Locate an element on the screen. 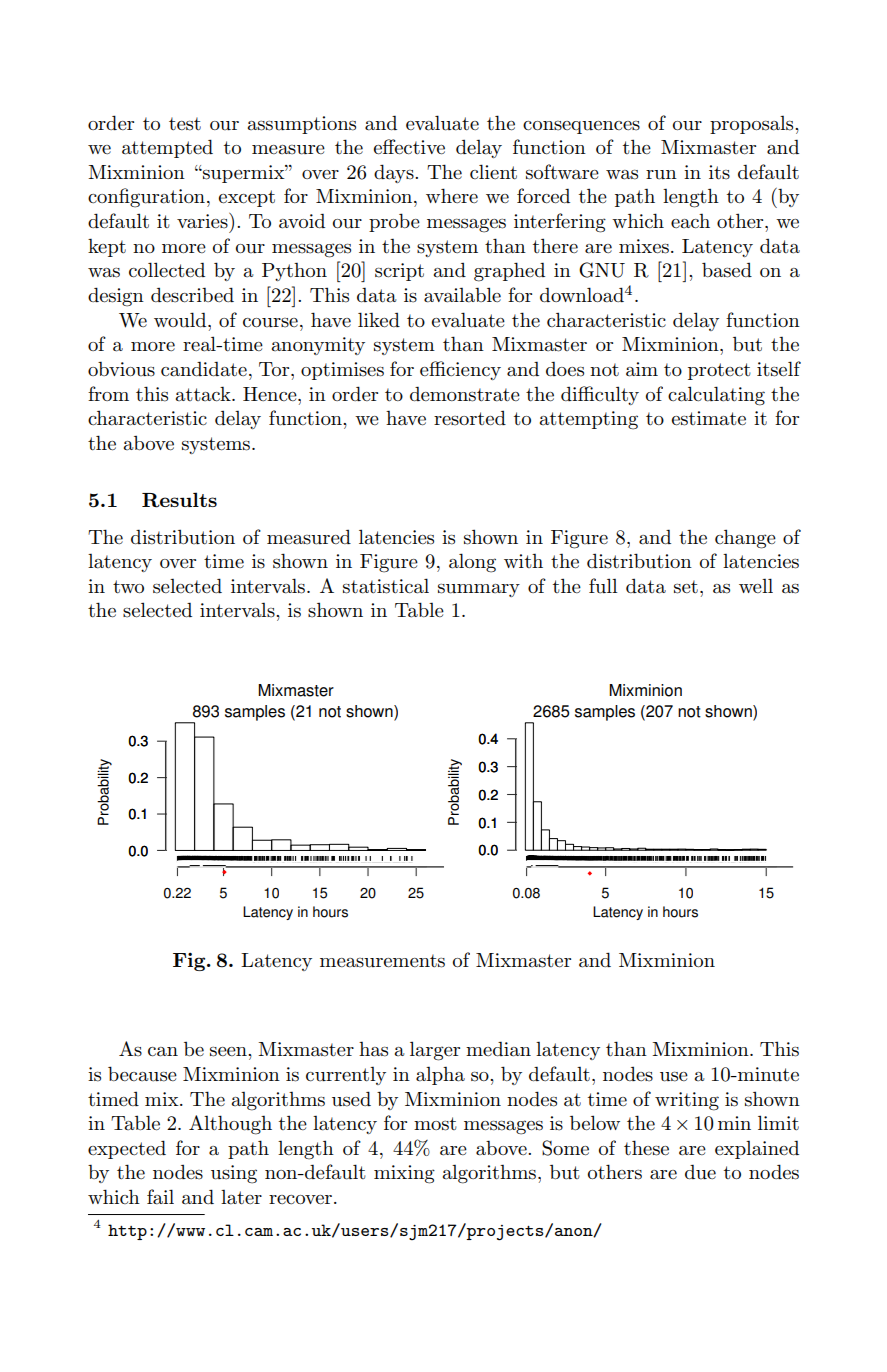  attempted is located at coordinates (167, 148).
